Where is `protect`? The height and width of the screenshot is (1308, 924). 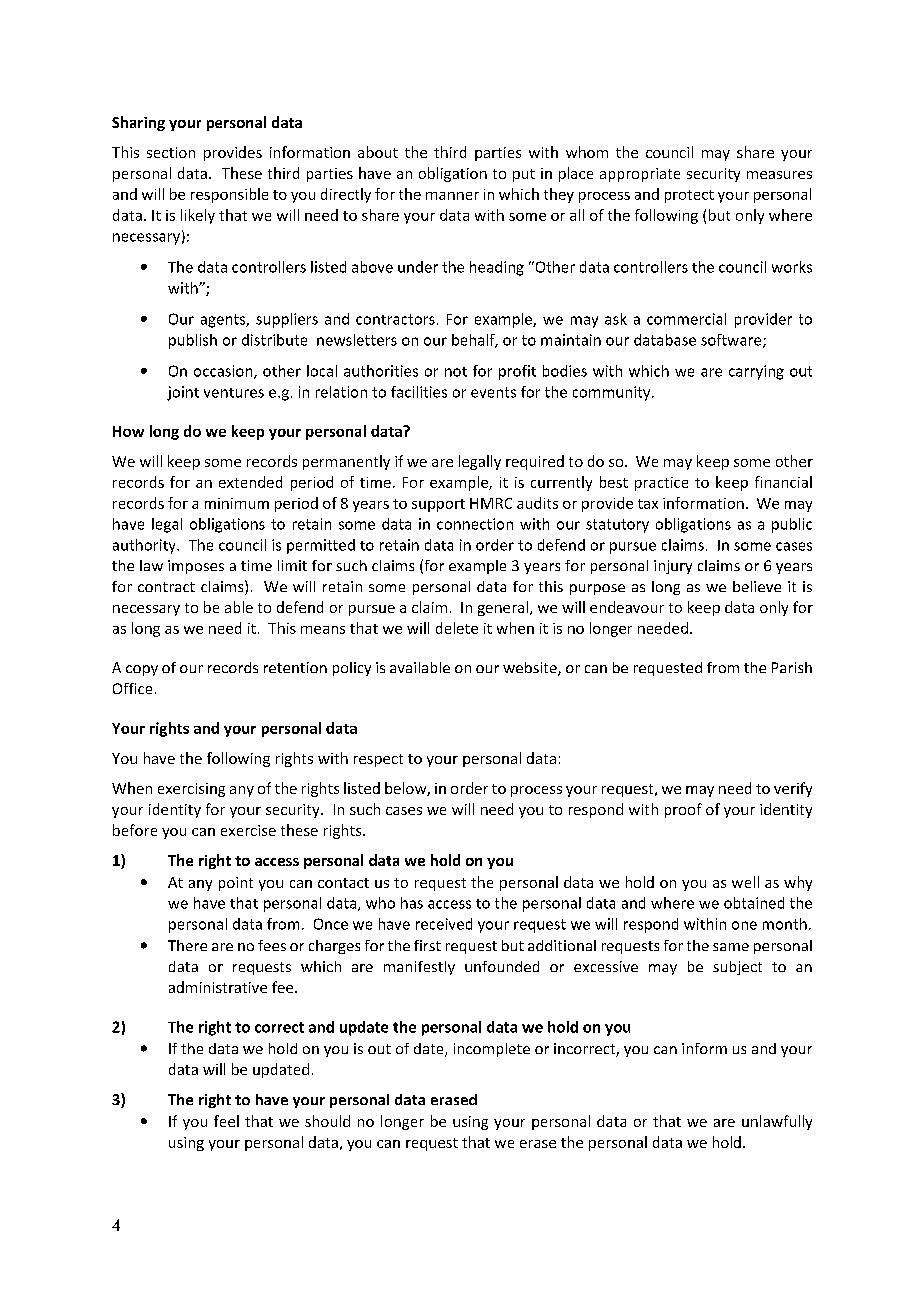
protect is located at coordinates (689, 196).
